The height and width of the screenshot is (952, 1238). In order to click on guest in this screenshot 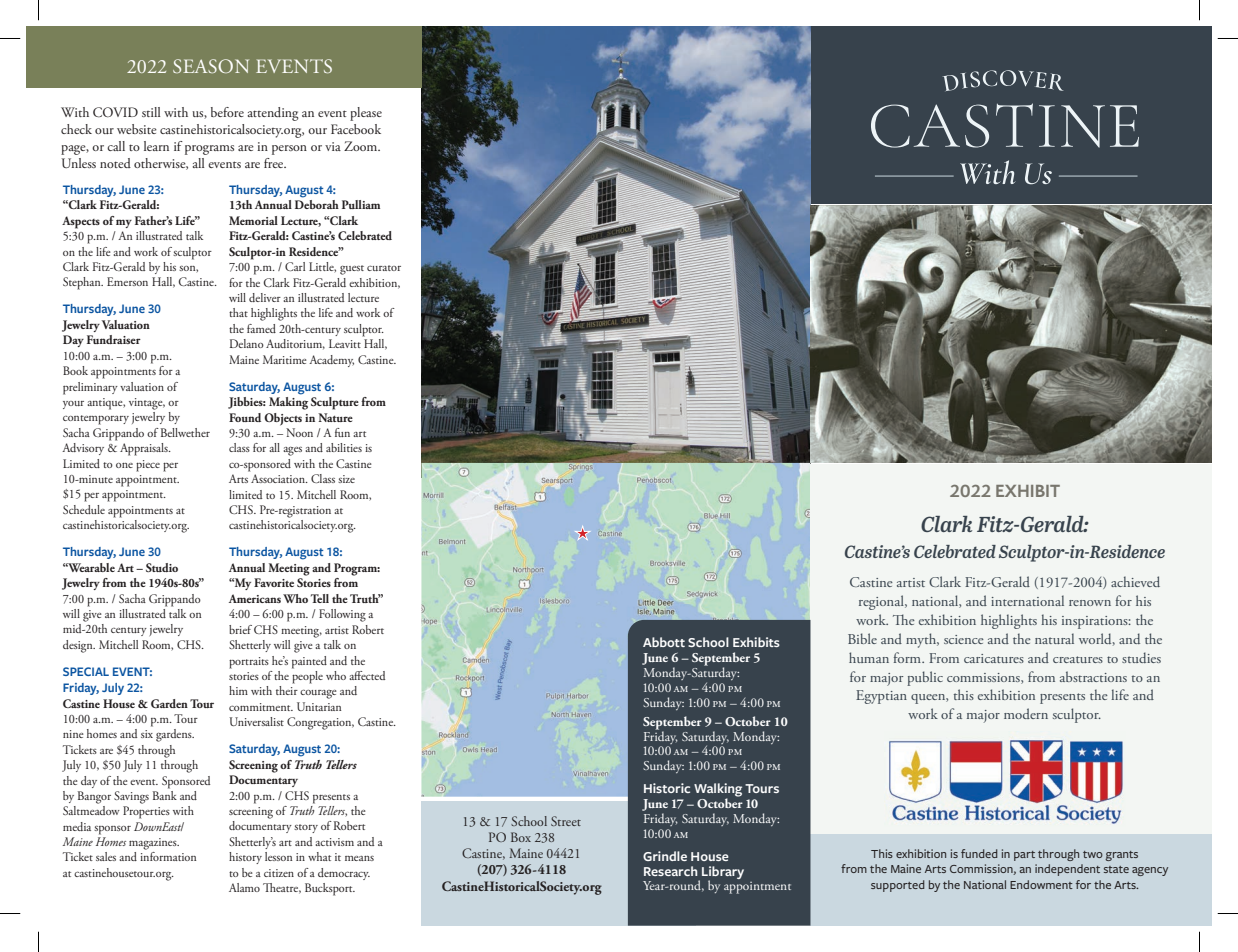, I will do `click(352, 270)`.
